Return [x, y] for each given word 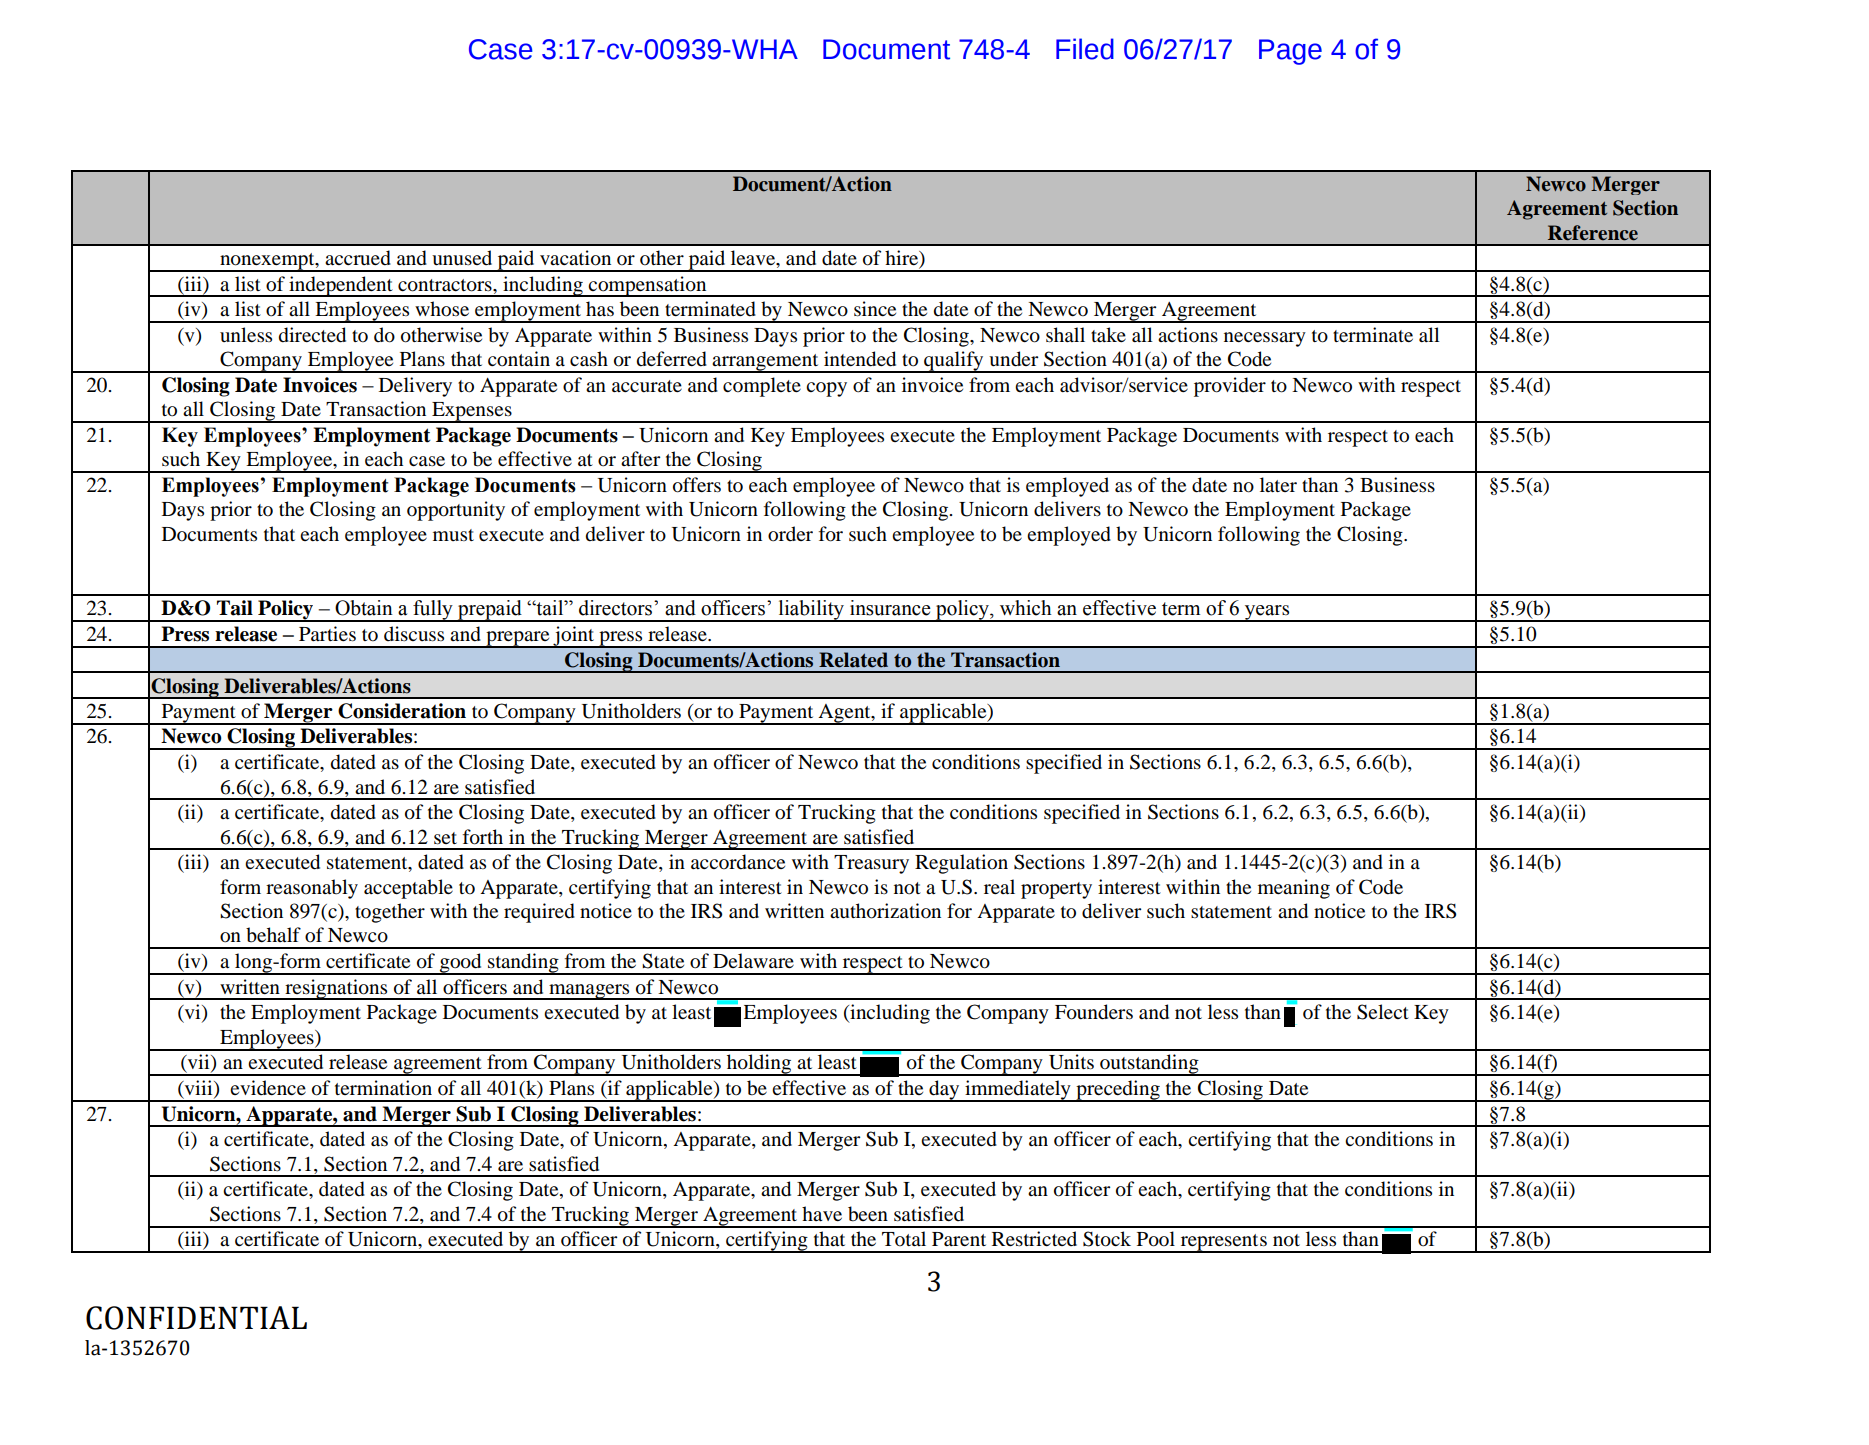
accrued [358, 258]
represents [1223, 1243]
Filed [1085, 49]
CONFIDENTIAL [196, 1318]
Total [904, 1239]
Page [1290, 52]
